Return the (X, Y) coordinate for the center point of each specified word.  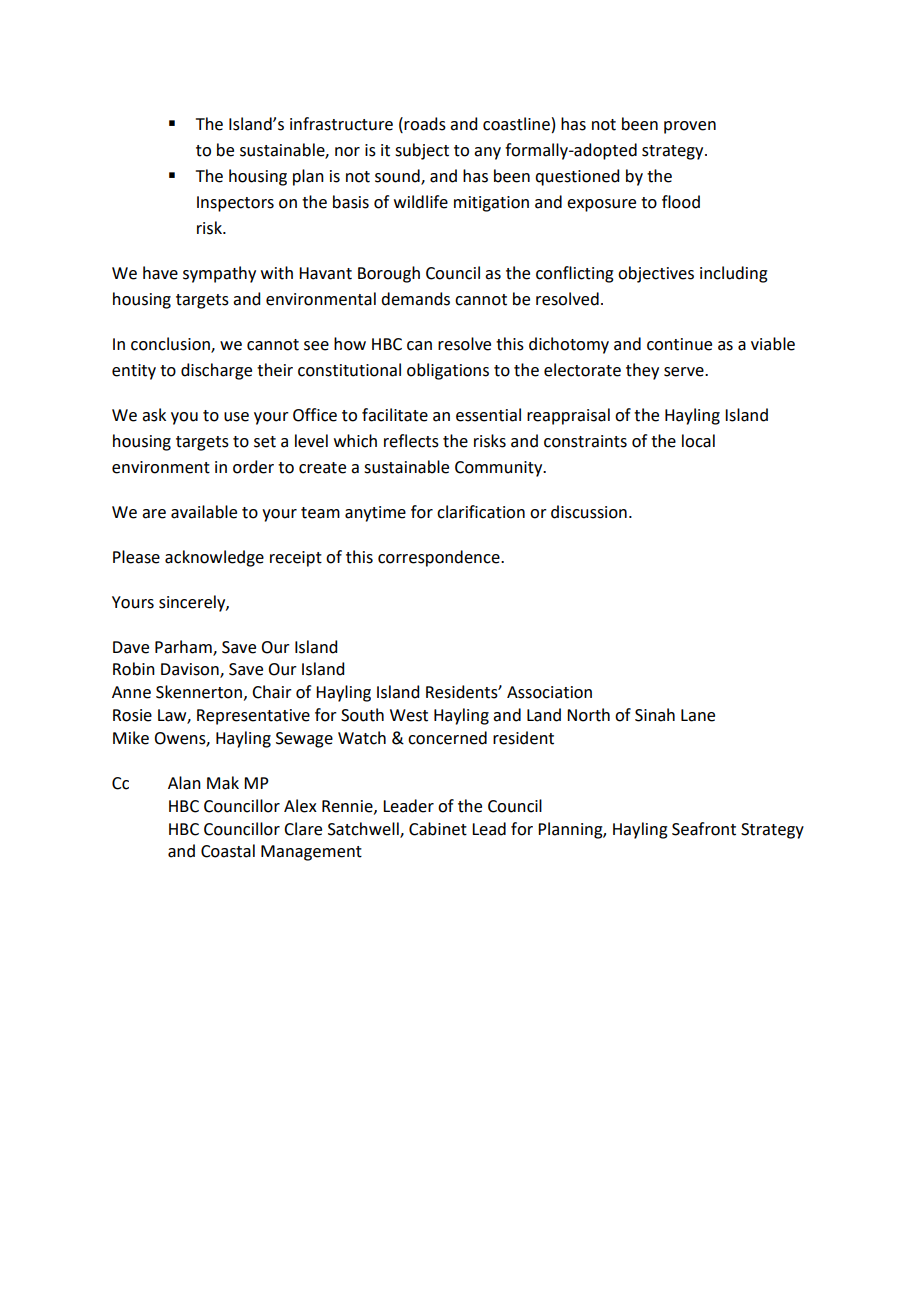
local (698, 441)
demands (415, 299)
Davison (191, 670)
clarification (481, 512)
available (204, 512)
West (409, 715)
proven (690, 127)
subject (422, 151)
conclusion (171, 345)
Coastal (228, 851)
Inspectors (235, 204)
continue (679, 344)
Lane (698, 715)
